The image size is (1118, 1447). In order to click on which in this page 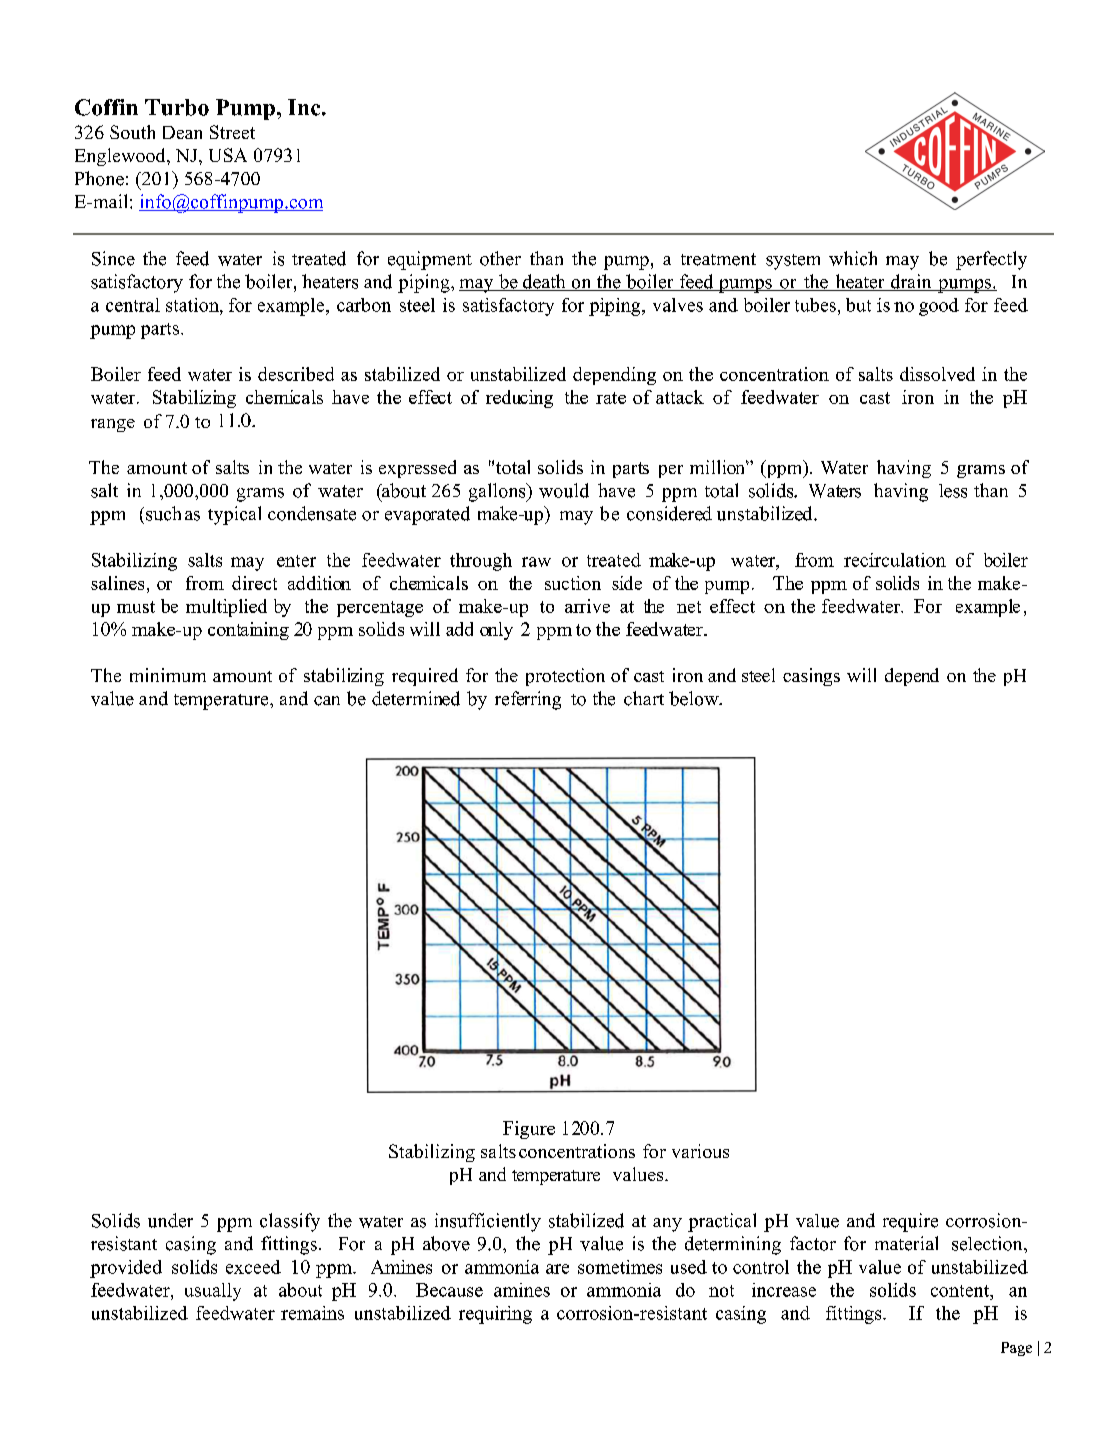, I will do `click(853, 258)`.
